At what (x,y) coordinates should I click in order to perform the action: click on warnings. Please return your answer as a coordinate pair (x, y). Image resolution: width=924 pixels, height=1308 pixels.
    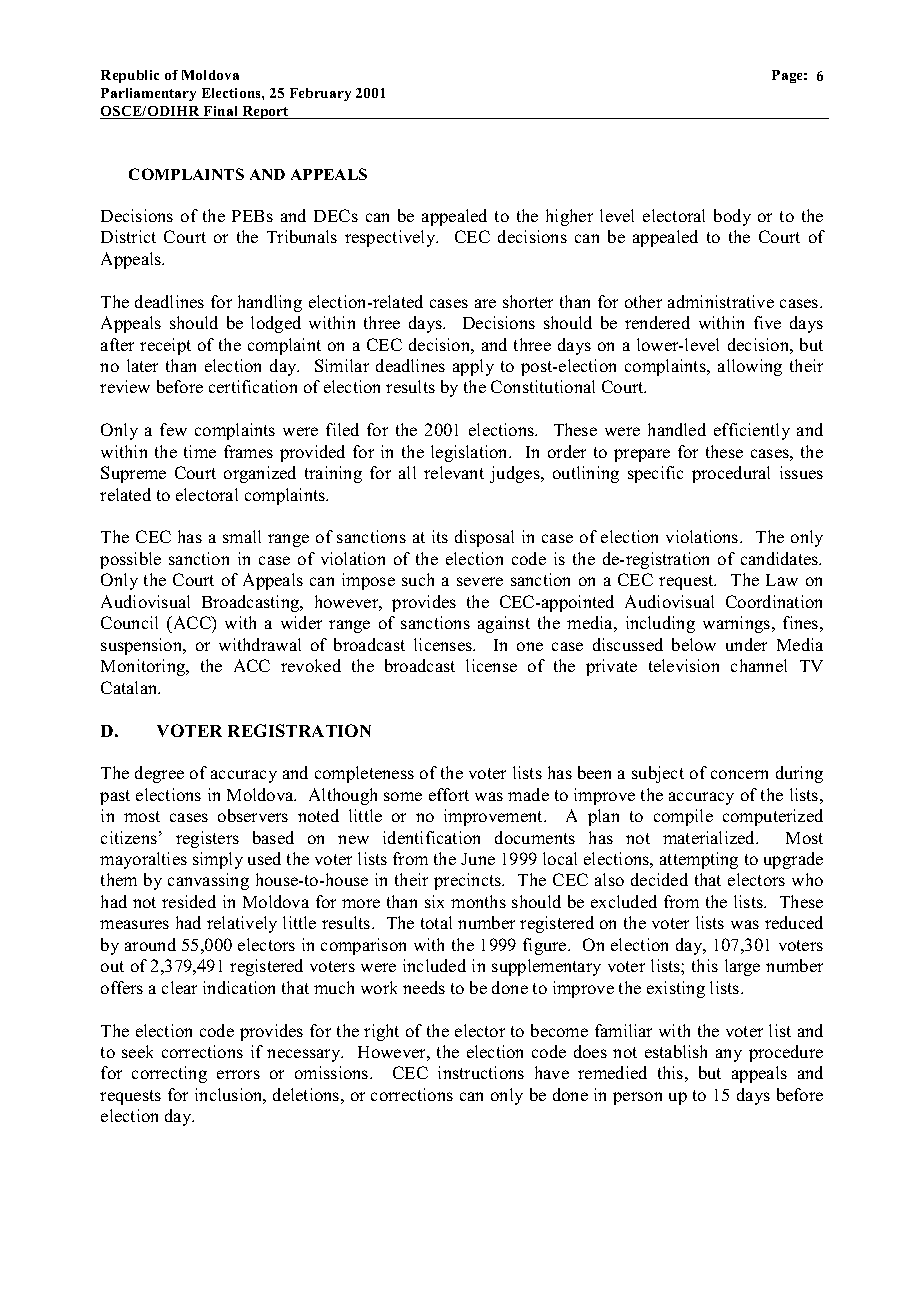
    Looking at the image, I should click on (738, 624).
